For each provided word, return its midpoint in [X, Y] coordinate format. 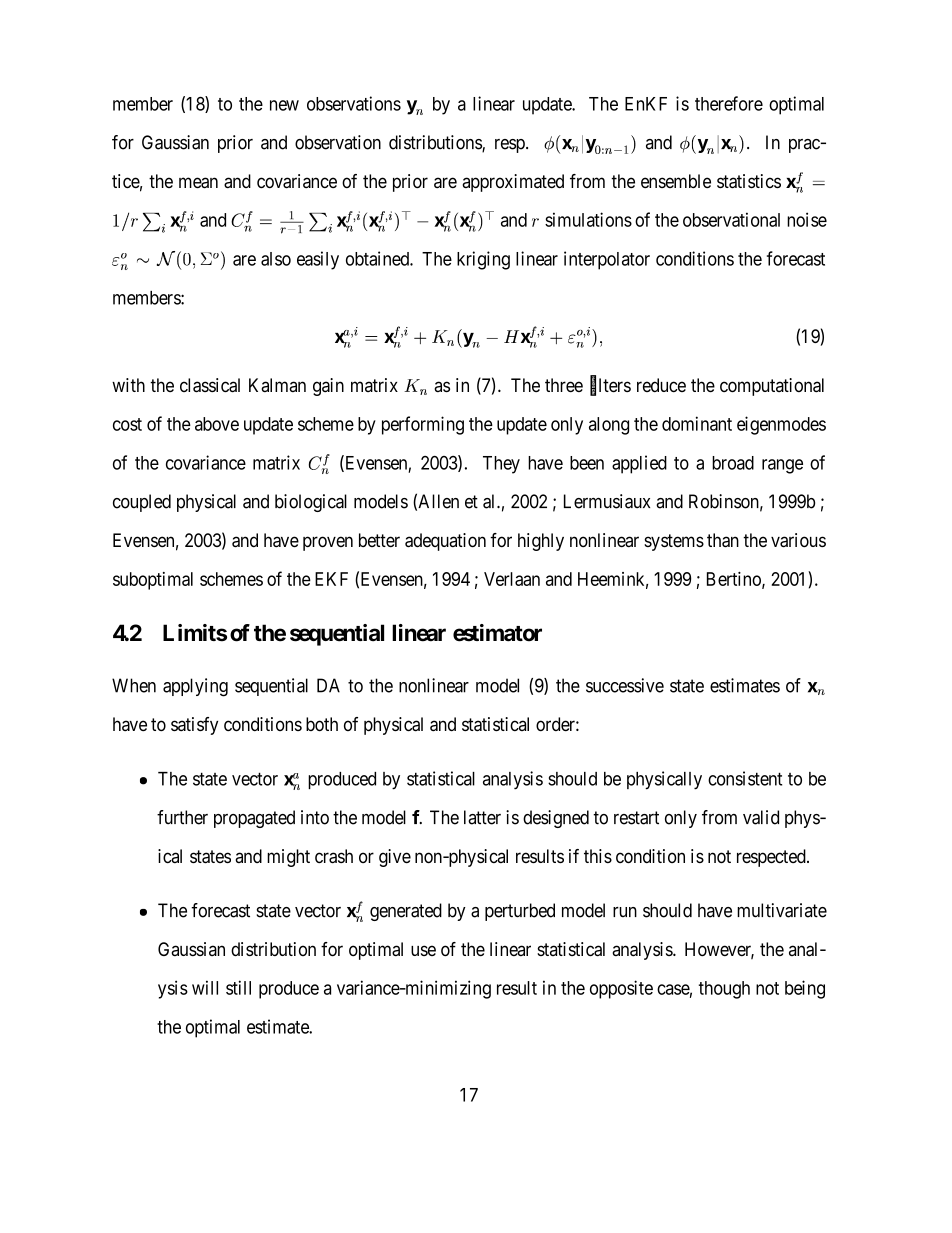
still [238, 987]
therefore [729, 103]
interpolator [607, 260]
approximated [513, 183]
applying [195, 687]
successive [625, 685]
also [276, 259]
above [217, 424]
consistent [745, 778]
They [501, 465]
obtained [378, 258]
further [182, 817]
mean [198, 183]
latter [482, 817]
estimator [497, 633]
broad [733, 463]
